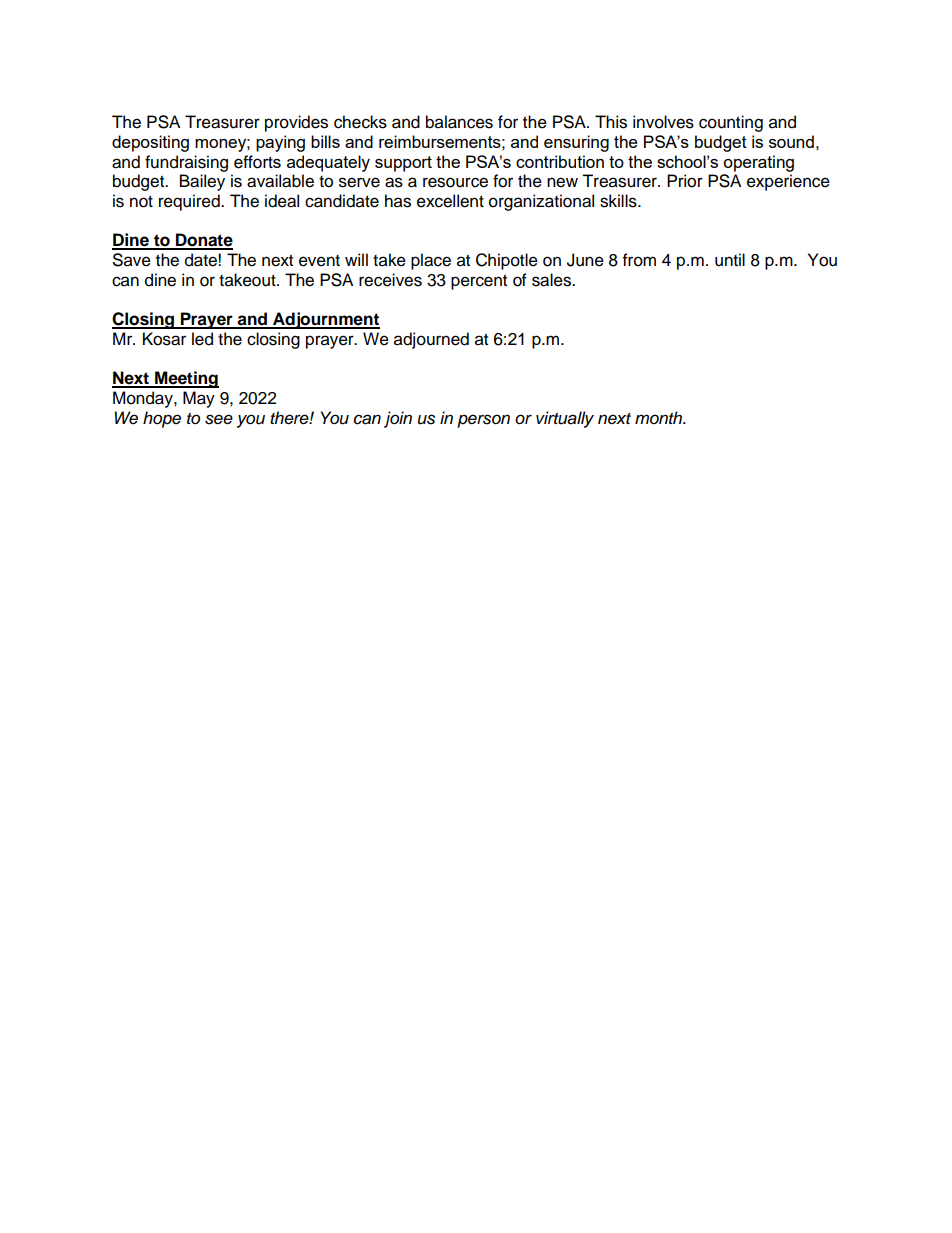 This page has width=952, height=1233. Describe the element at coordinates (202, 339) in the page. I see `led` at that location.
